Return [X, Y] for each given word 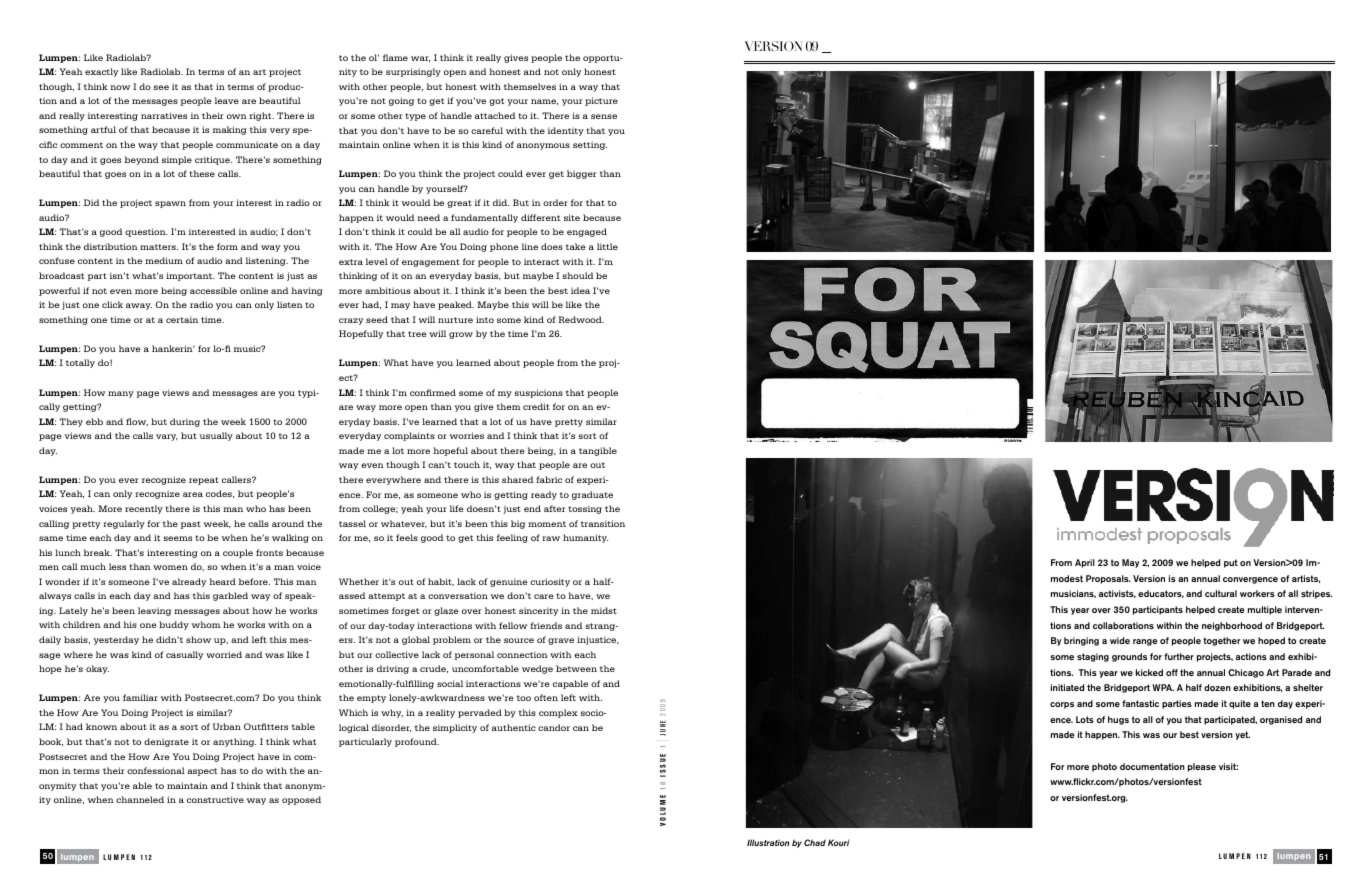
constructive [215, 799]
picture [601, 101]
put [1231, 563]
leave [227, 100]
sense [604, 116]
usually [216, 436]
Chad [815, 842]
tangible [598, 451]
